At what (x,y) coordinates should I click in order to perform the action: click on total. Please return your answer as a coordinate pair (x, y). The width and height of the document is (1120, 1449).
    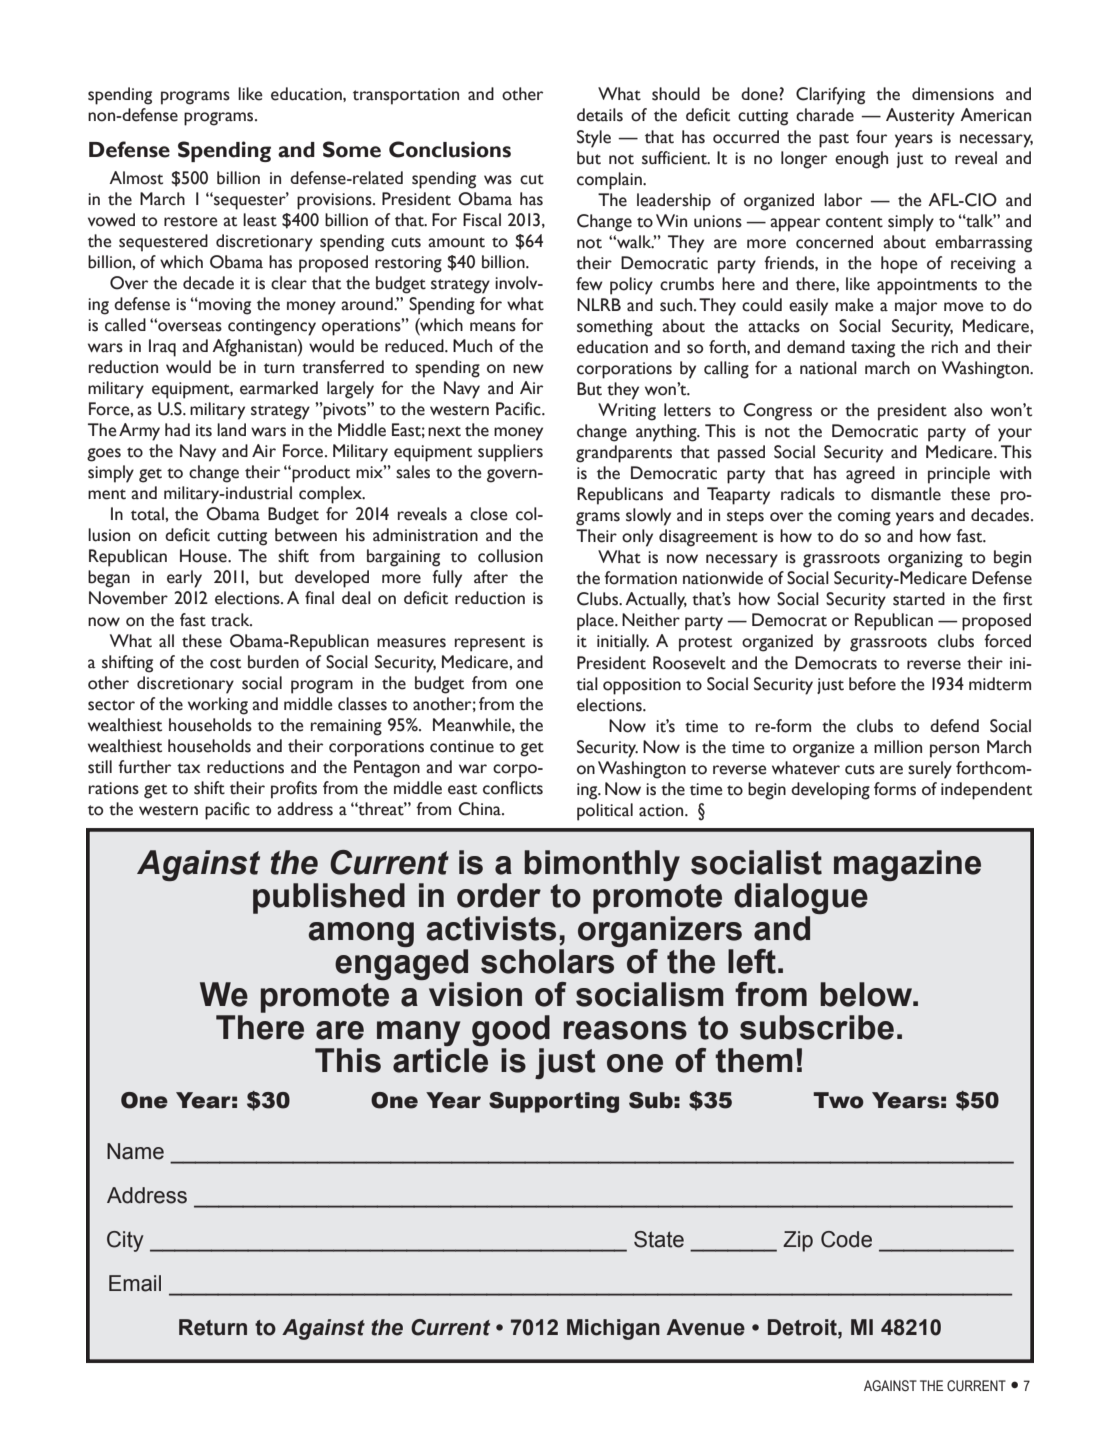
    Looking at the image, I should click on (148, 514).
